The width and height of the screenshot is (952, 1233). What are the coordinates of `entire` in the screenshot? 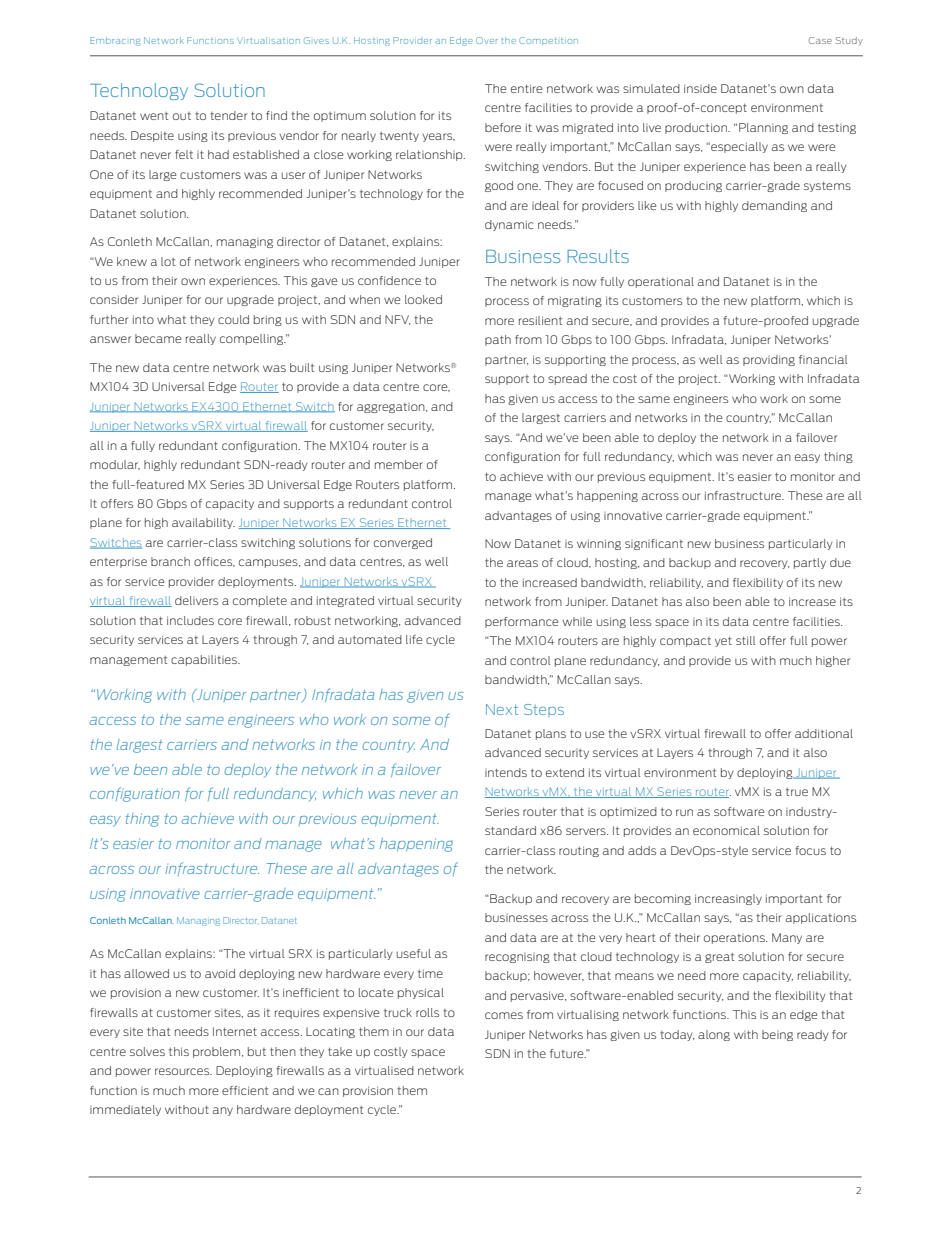 It's located at (526, 88).
